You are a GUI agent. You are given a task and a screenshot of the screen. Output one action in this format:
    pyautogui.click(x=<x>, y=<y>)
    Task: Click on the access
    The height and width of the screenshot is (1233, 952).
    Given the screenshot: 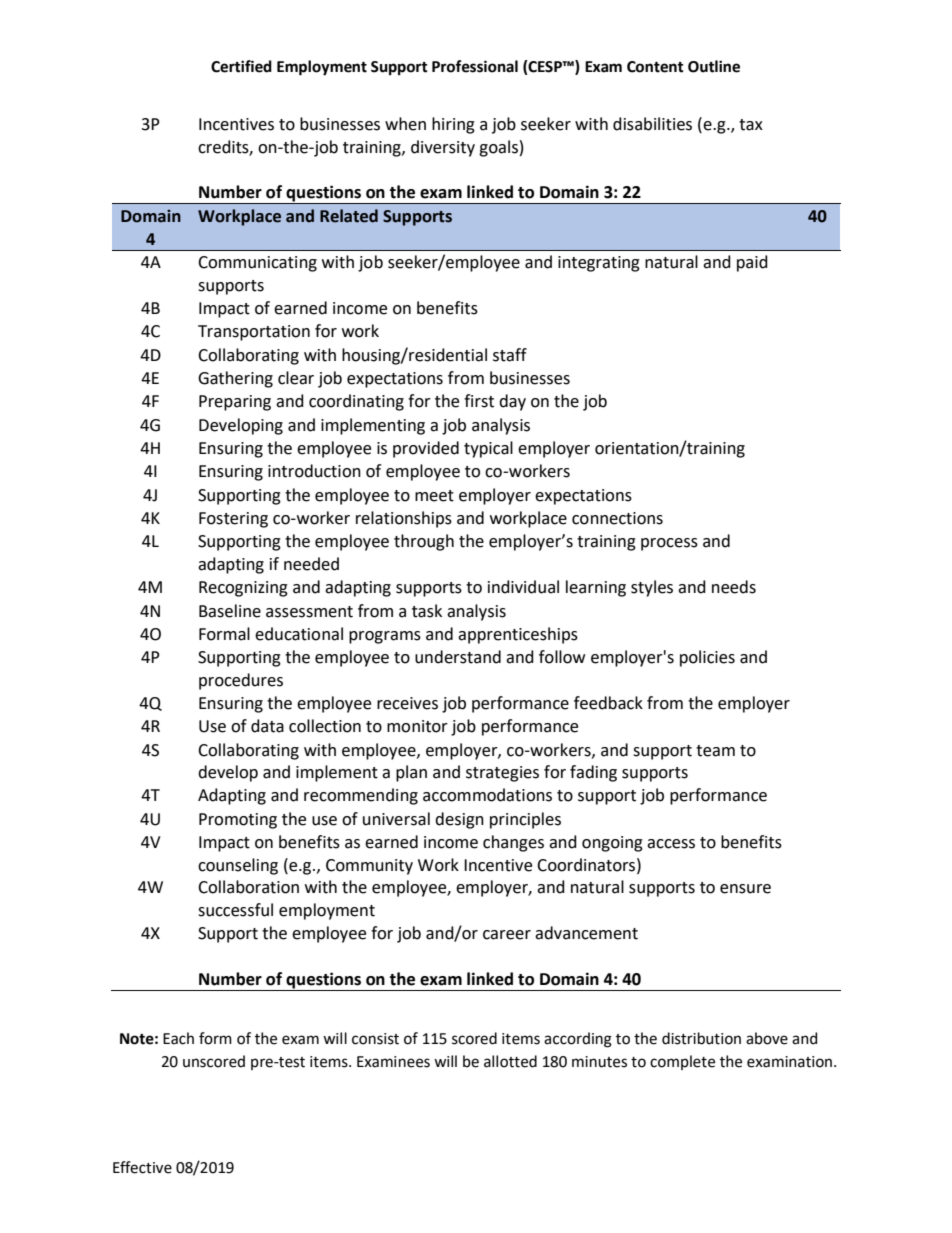 What is the action you would take?
    pyautogui.click(x=671, y=844)
